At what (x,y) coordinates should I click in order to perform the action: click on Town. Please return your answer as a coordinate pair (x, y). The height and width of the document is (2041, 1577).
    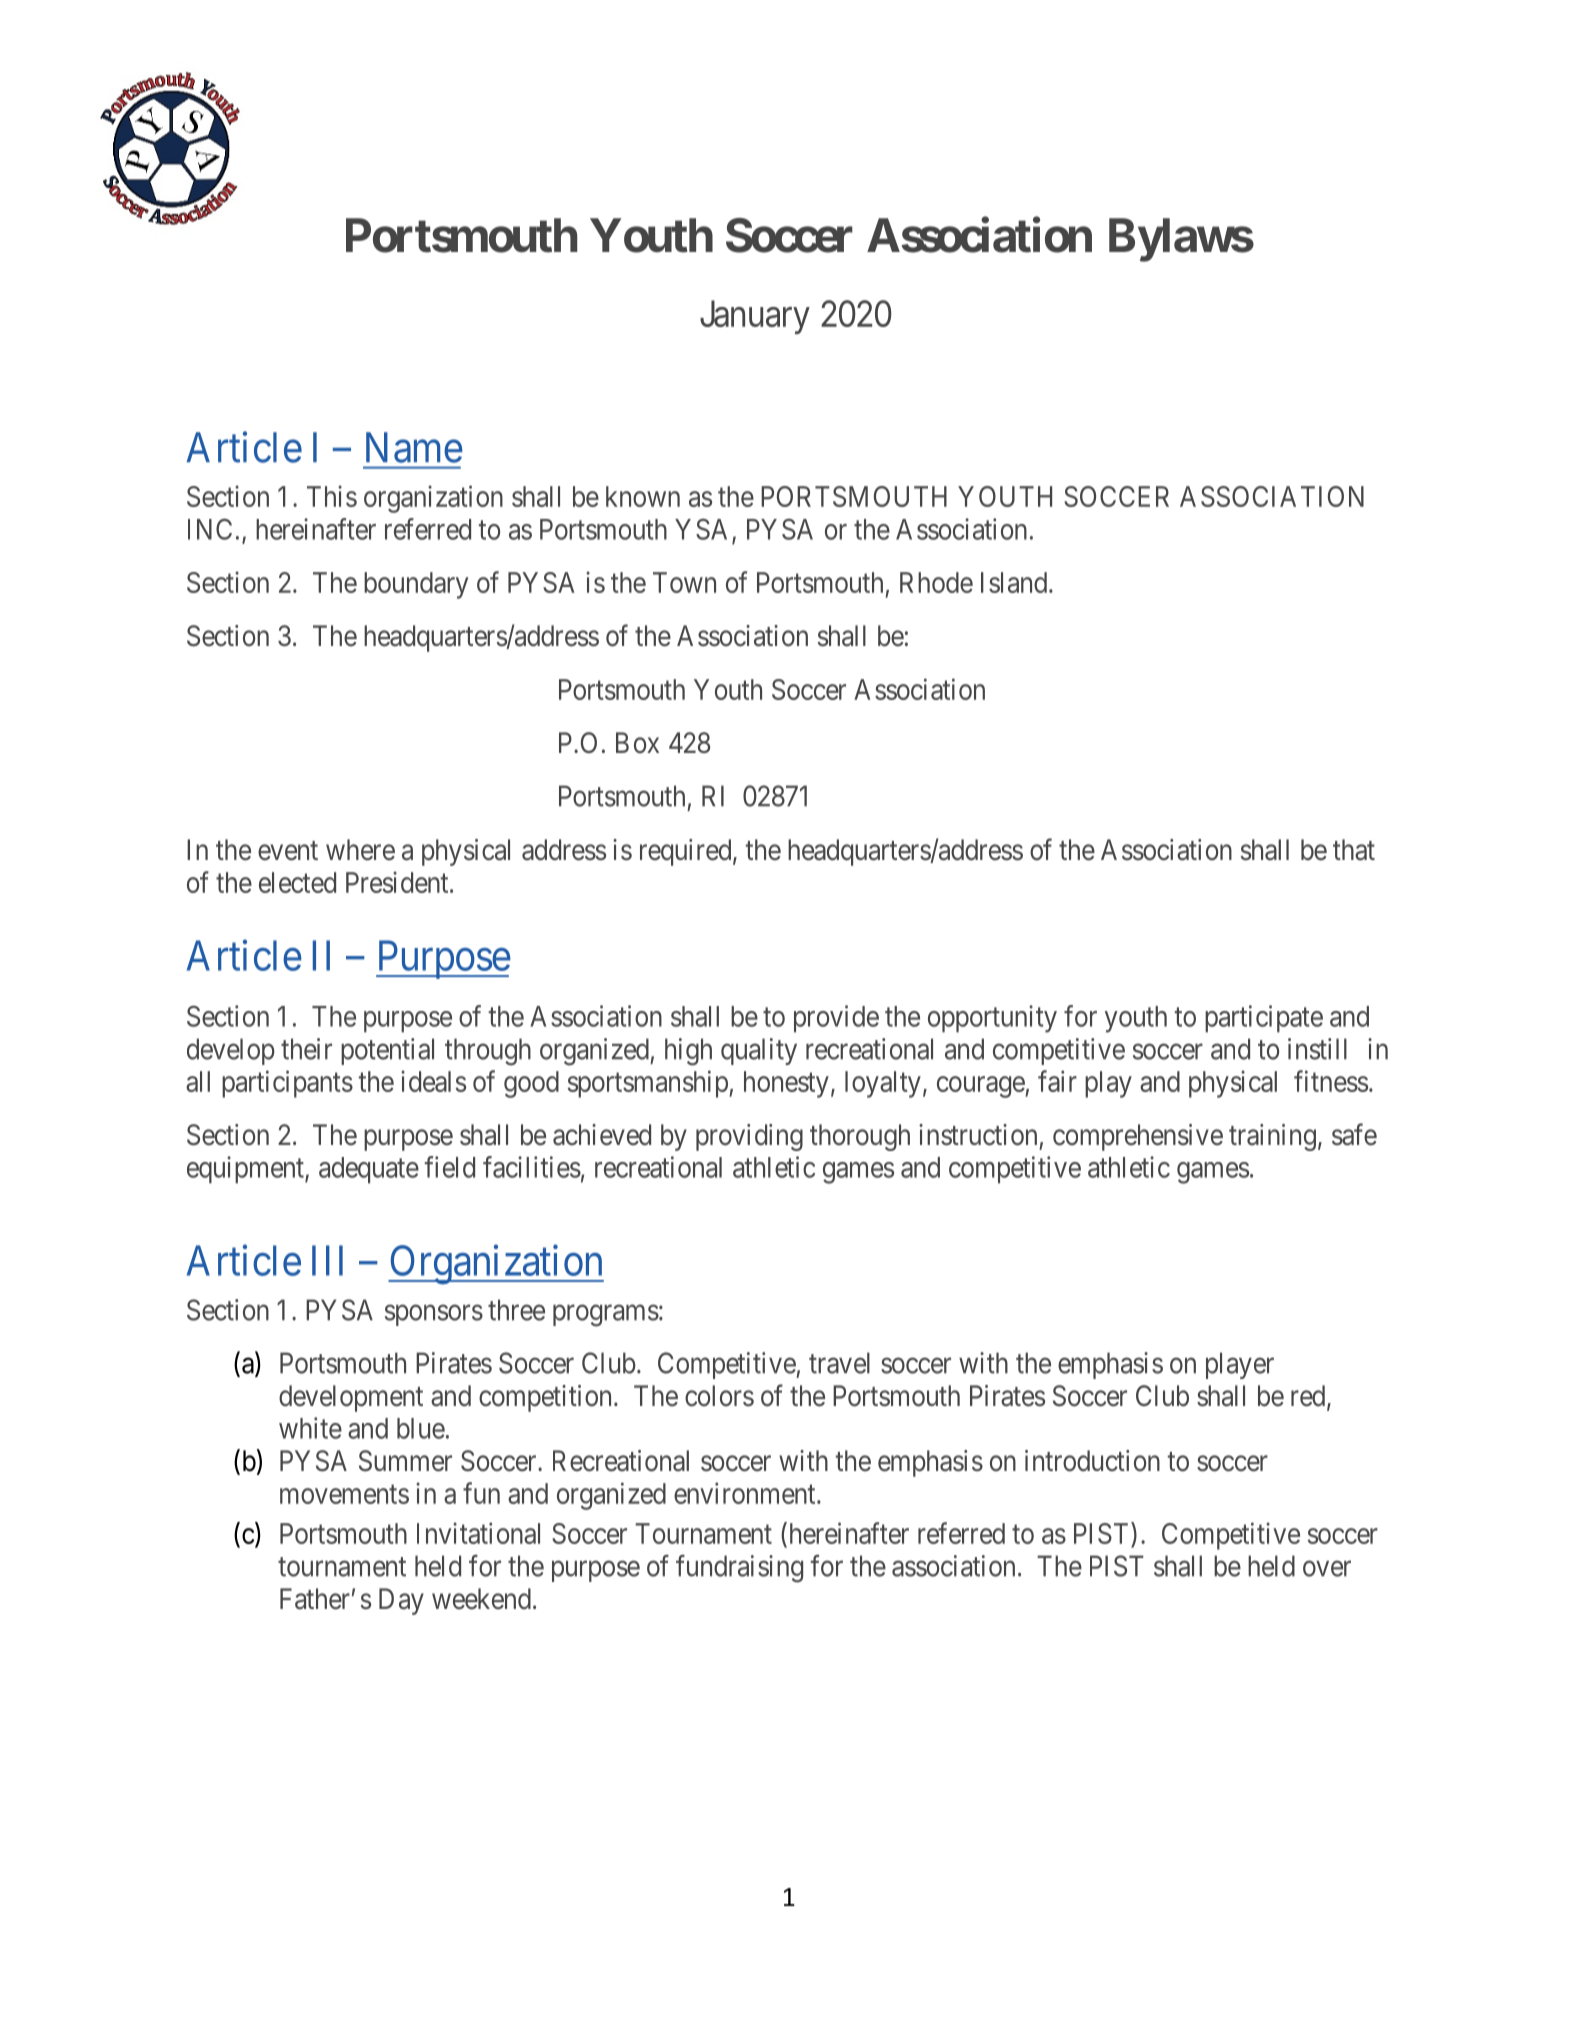
    Looking at the image, I should click on (684, 582).
